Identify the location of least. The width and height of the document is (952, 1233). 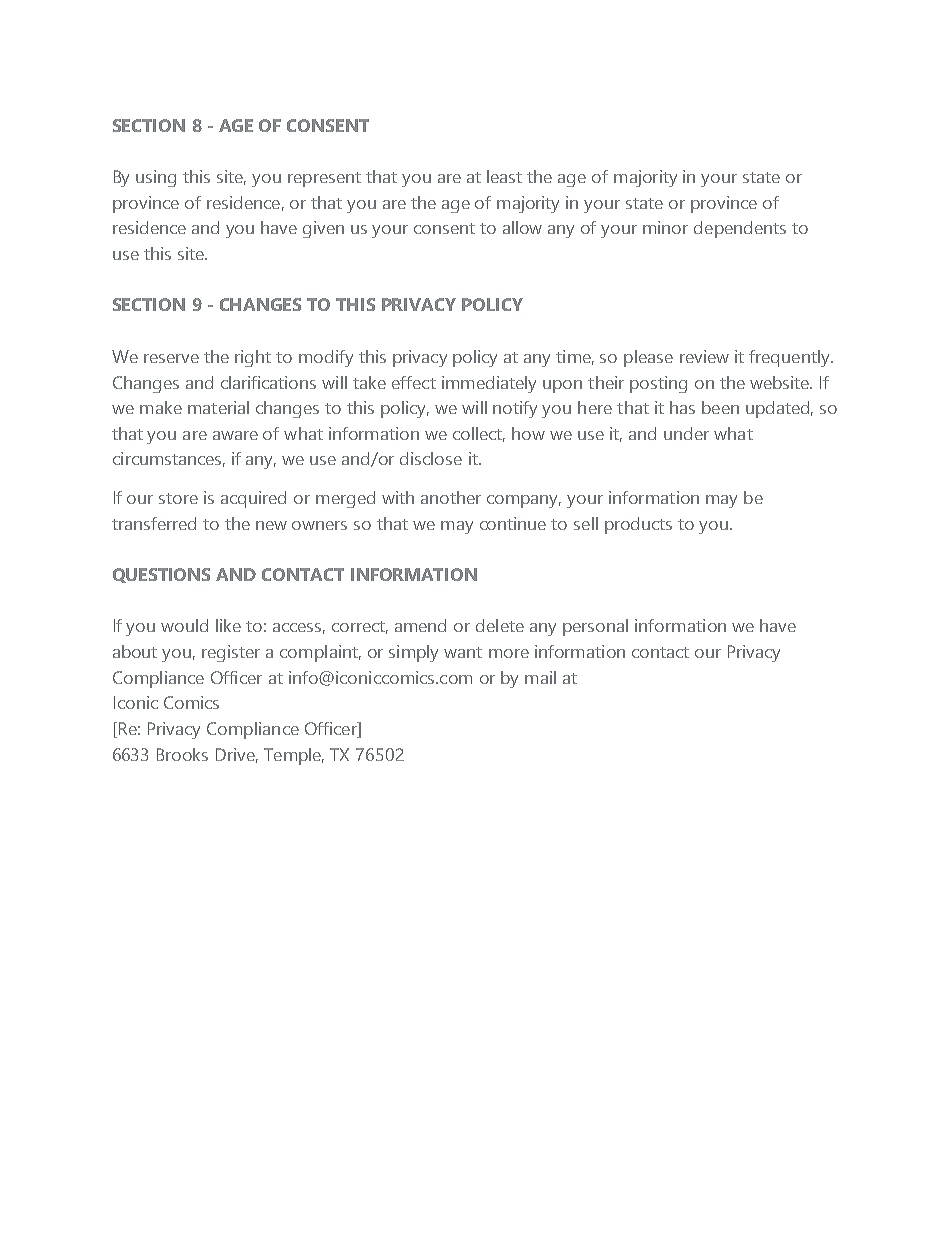
(504, 176).
